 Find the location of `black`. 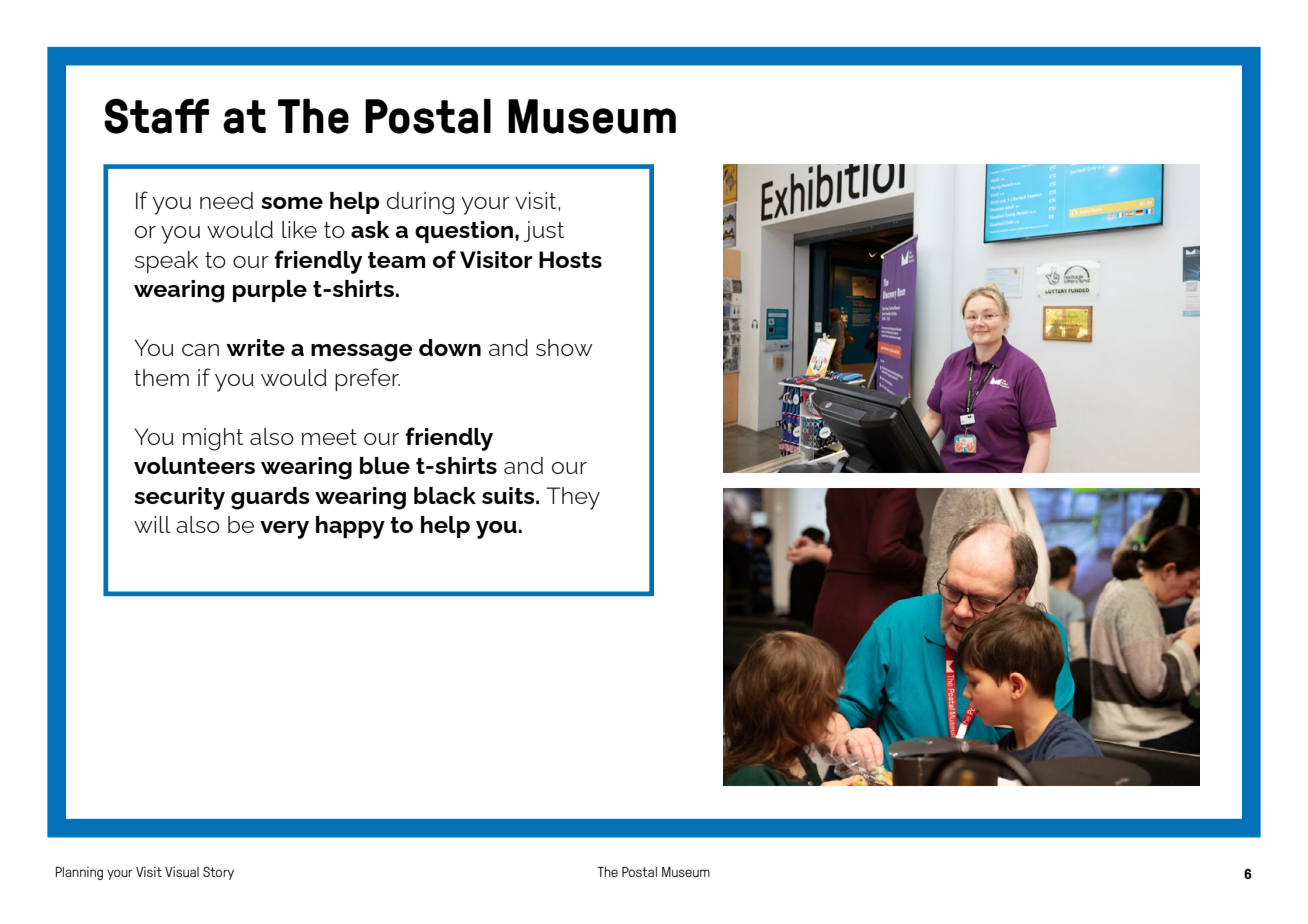

black is located at coordinates (445, 495).
